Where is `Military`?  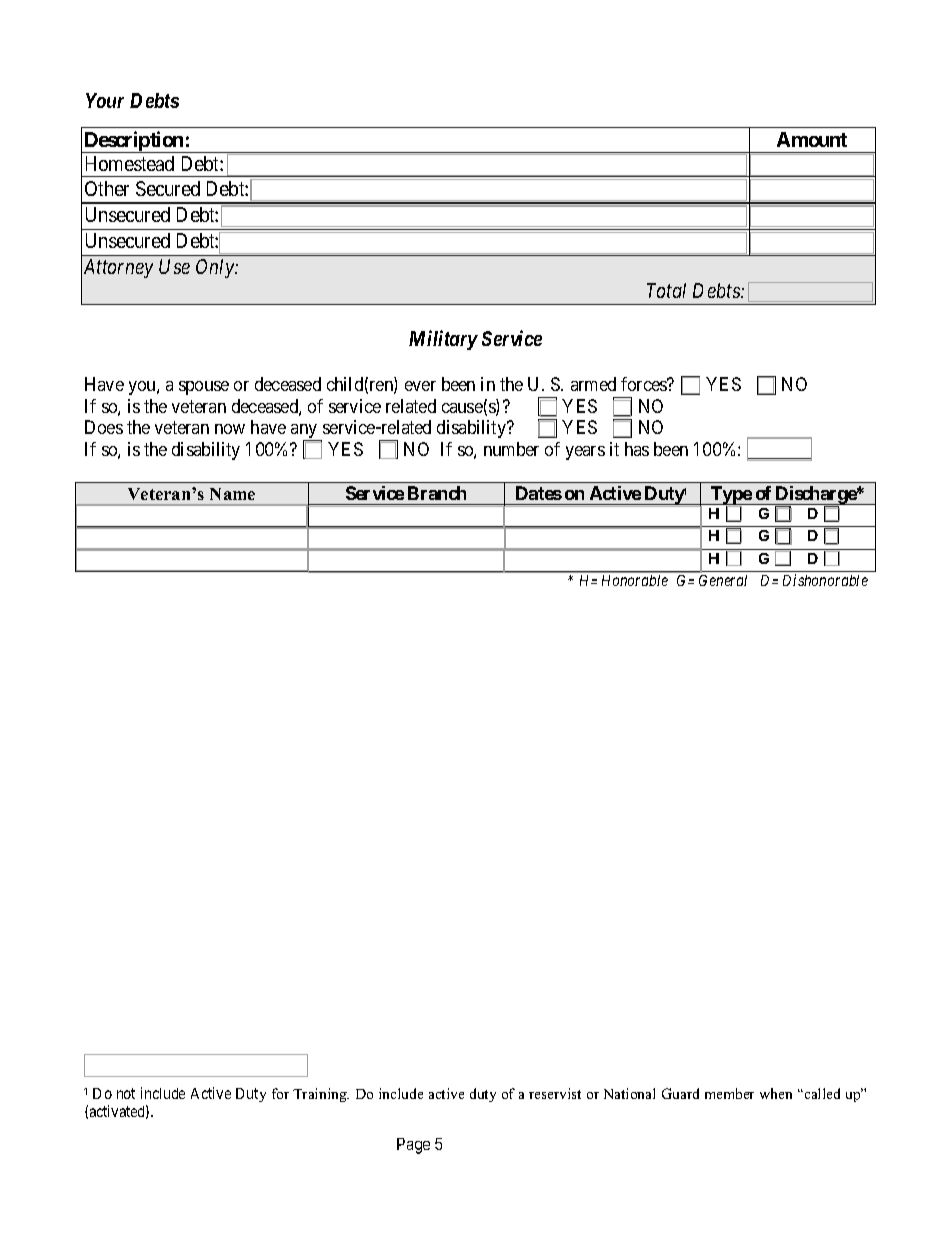 Military is located at coordinates (443, 340).
